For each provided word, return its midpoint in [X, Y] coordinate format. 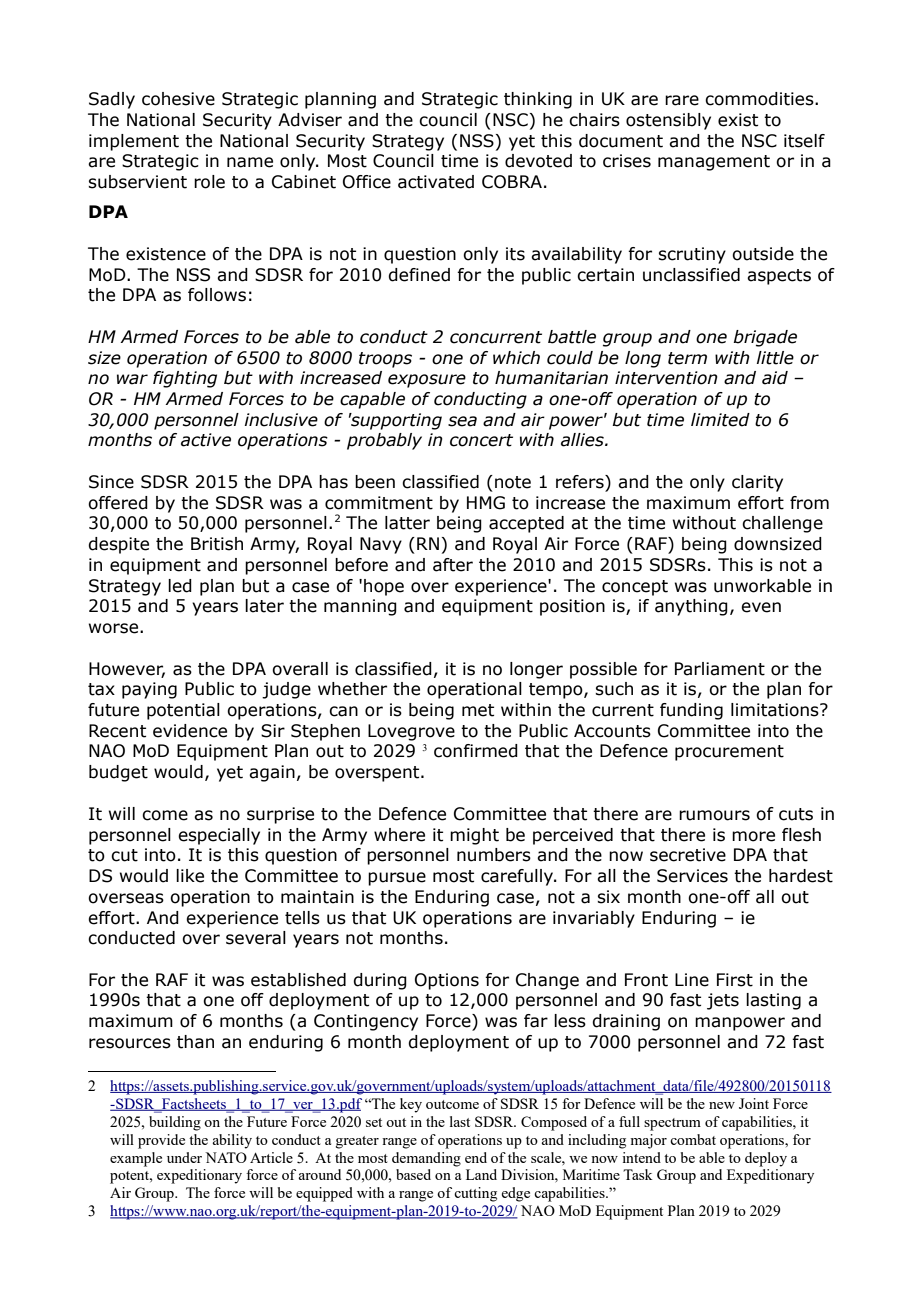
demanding [426, 1159]
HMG [486, 503]
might [474, 836]
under [184, 1157]
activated [436, 182]
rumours [714, 815]
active [206, 440]
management [714, 163]
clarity [757, 483]
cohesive [178, 99]
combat [693, 1139]
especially [219, 836]
